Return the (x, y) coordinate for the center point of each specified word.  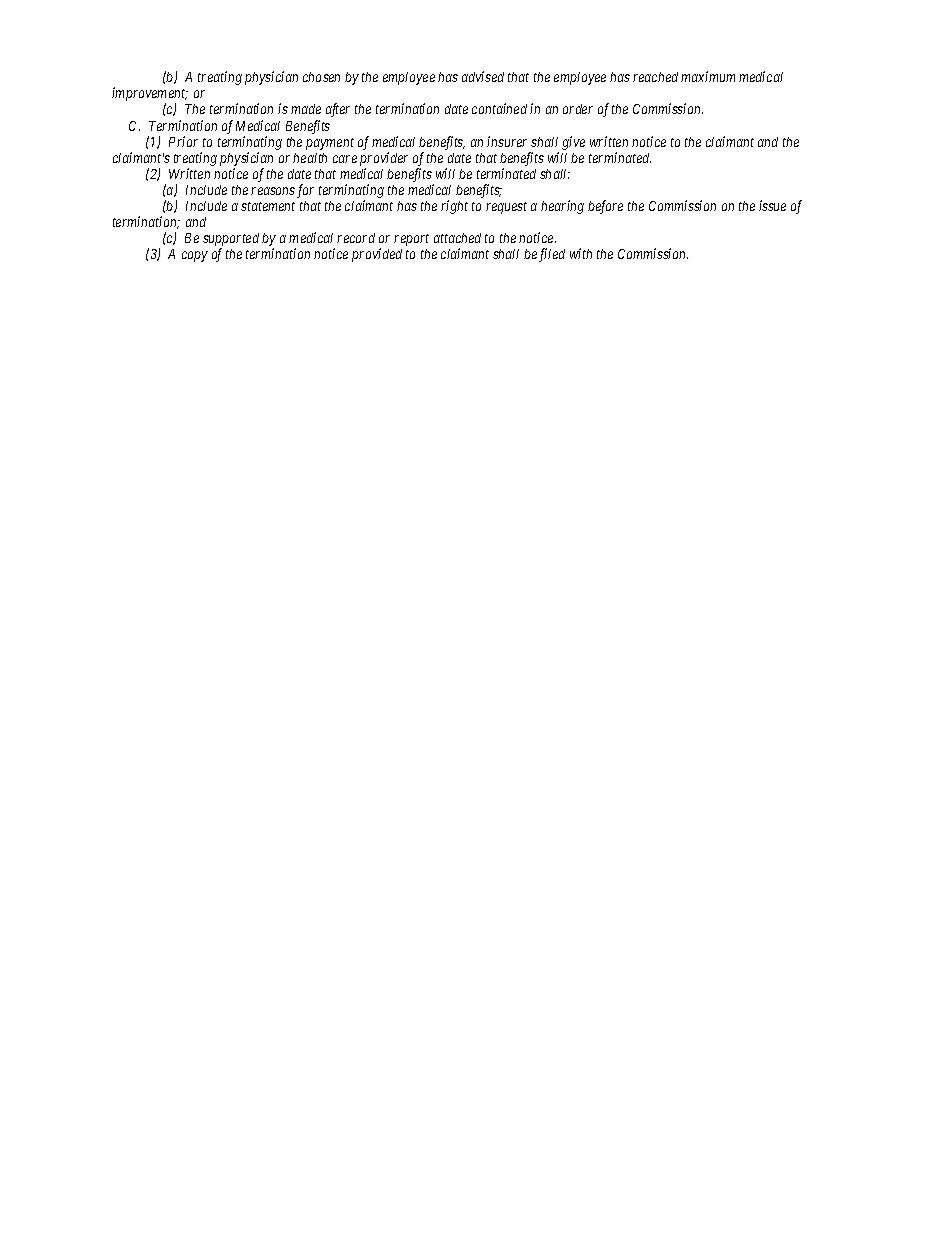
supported (231, 241)
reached (655, 77)
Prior (183, 141)
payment (330, 144)
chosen (321, 77)
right (454, 207)
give (573, 143)
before (605, 207)
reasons (273, 191)
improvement (150, 95)
